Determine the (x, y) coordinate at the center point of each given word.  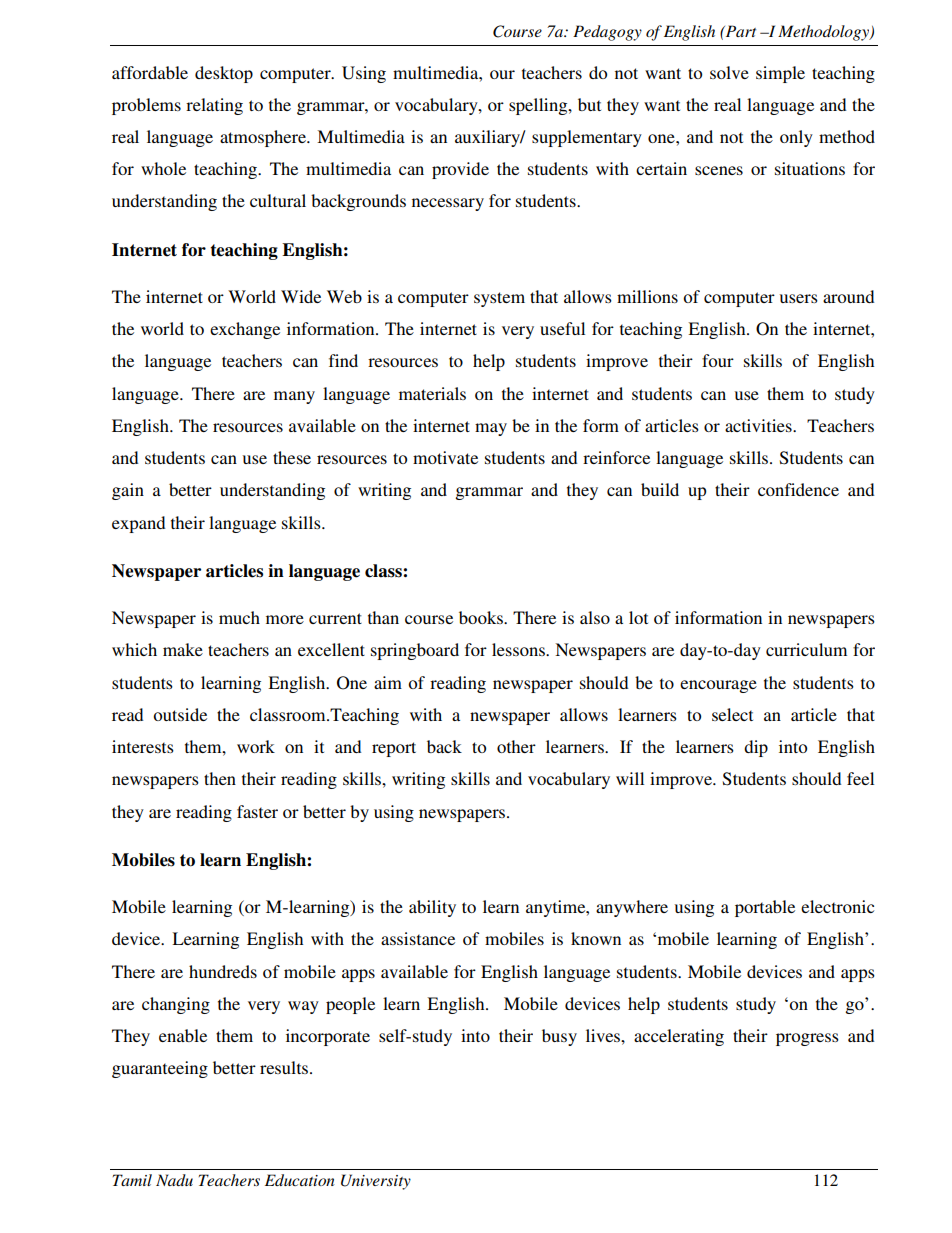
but (589, 104)
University (376, 1182)
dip (756, 748)
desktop (224, 74)
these (292, 457)
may (491, 429)
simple (780, 74)
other (516, 746)
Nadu (174, 1180)
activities (759, 425)
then (220, 778)
